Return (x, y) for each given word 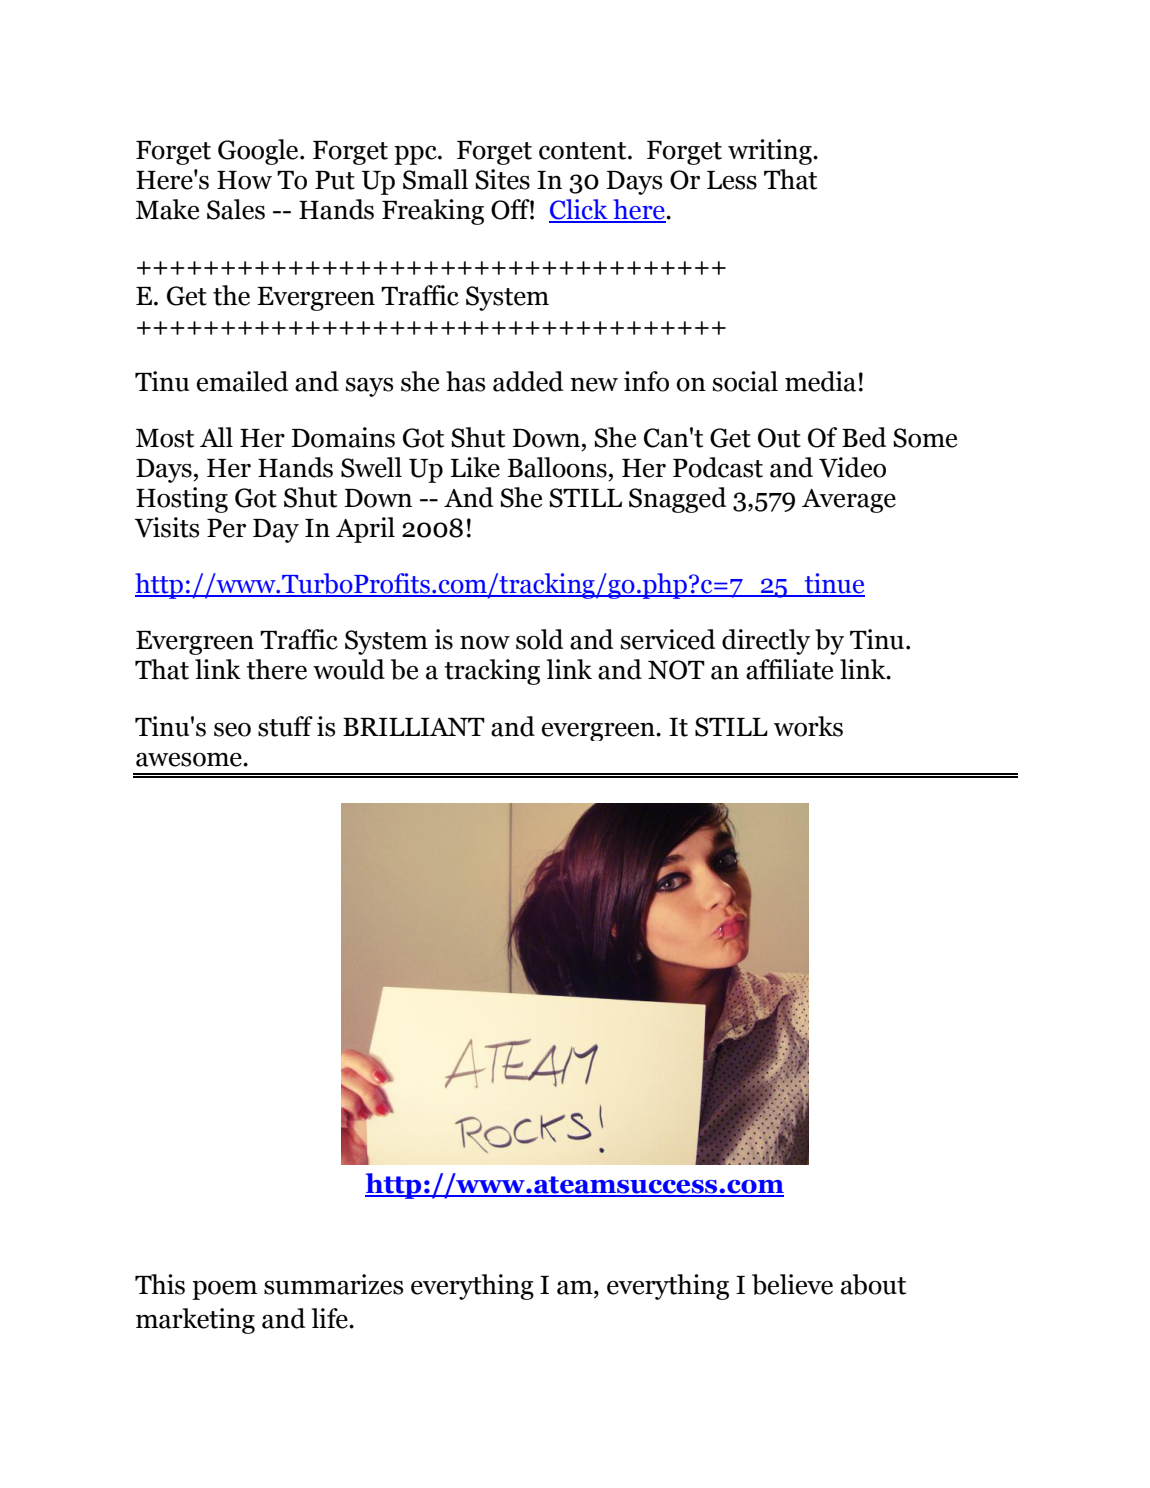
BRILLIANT (414, 727)
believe (792, 1284)
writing (771, 152)
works (808, 726)
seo (232, 730)
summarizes (333, 1284)
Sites (502, 179)
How (244, 180)
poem (224, 1290)
